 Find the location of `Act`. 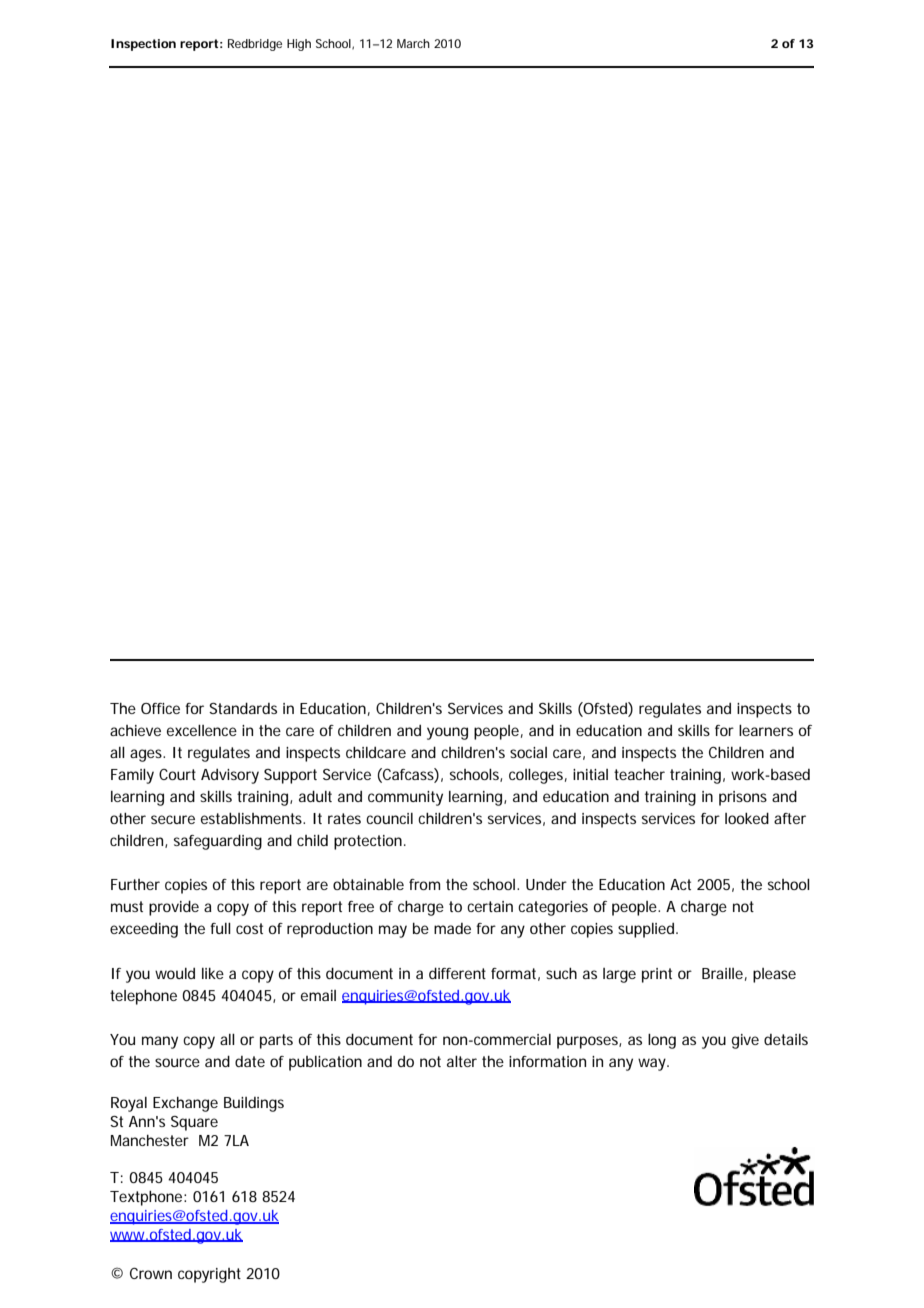

Act is located at coordinates (680, 884).
